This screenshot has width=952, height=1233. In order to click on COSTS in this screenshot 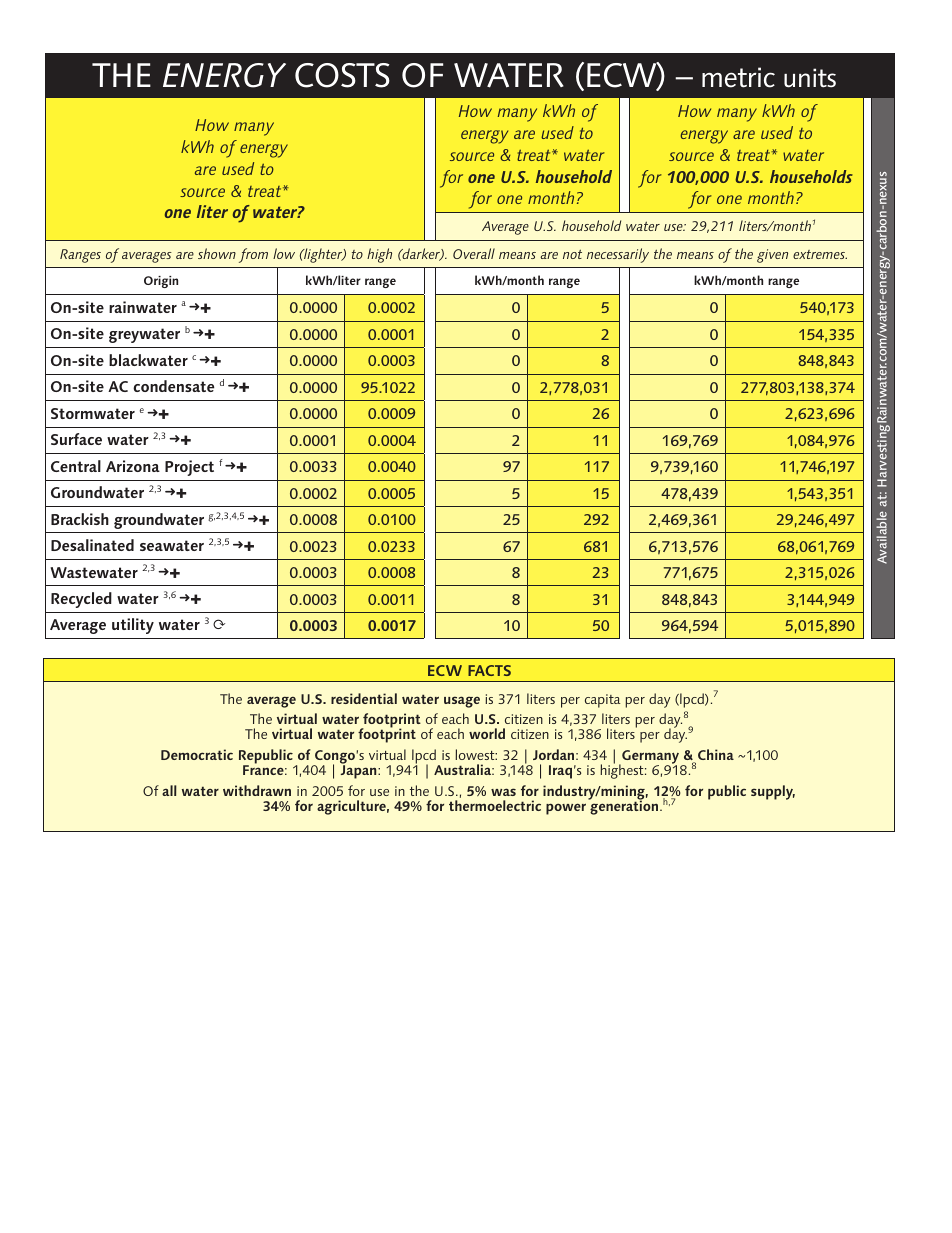, I will do `click(342, 75)`.
